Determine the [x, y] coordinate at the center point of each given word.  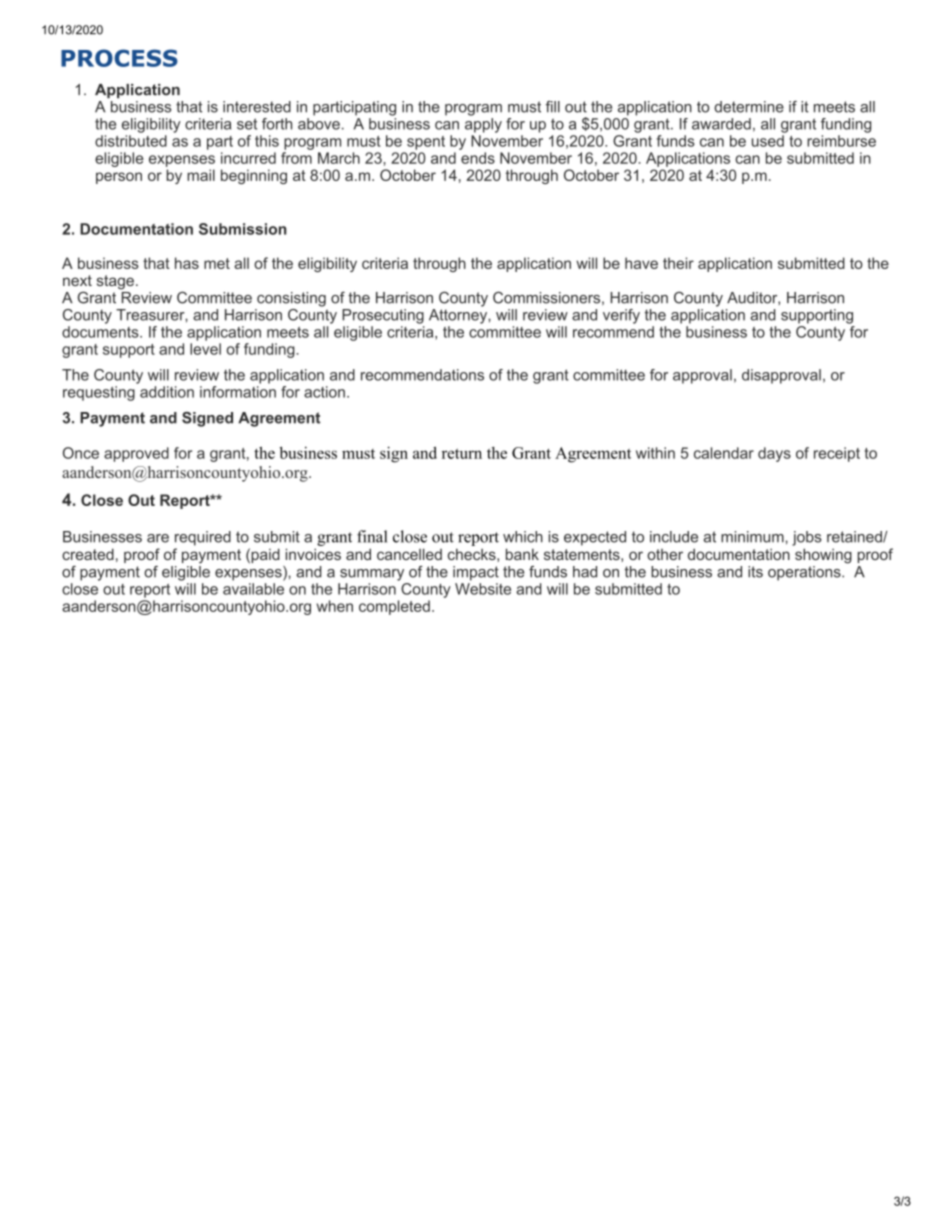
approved [136, 454]
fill [553, 107]
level [205, 349]
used [768, 141]
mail [201, 175]
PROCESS [119, 58]
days [774, 454]
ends [478, 158]
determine [749, 107]
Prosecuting [383, 316]
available [253, 589]
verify [621, 316]
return [462, 453]
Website [483, 589]
